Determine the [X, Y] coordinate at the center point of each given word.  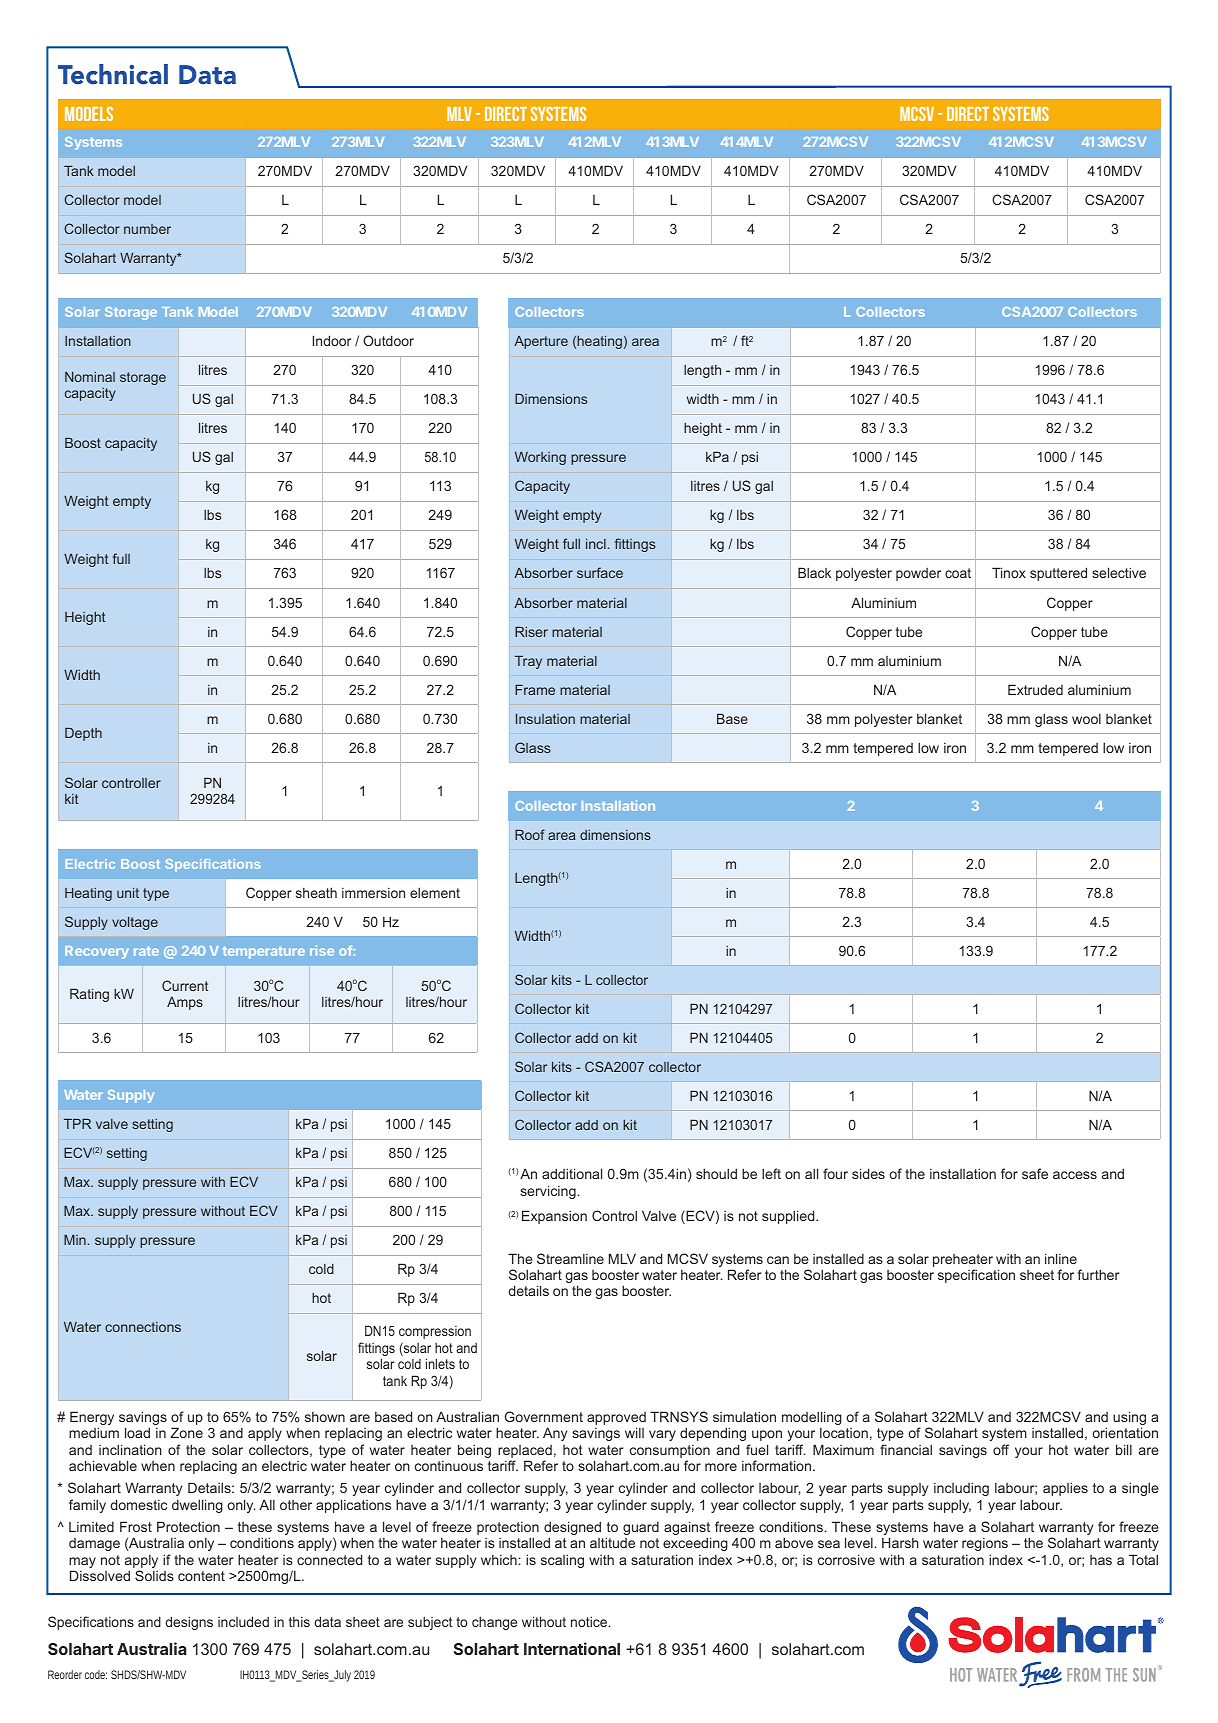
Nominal [90, 377]
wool [1086, 719]
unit [128, 893]
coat [958, 573]
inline [1061, 1258]
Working [540, 458]
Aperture [541, 342]
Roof [530, 834]
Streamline [570, 1258]
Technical [113, 74]
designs [189, 1623]
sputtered [1058, 574]
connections [143, 1327]
